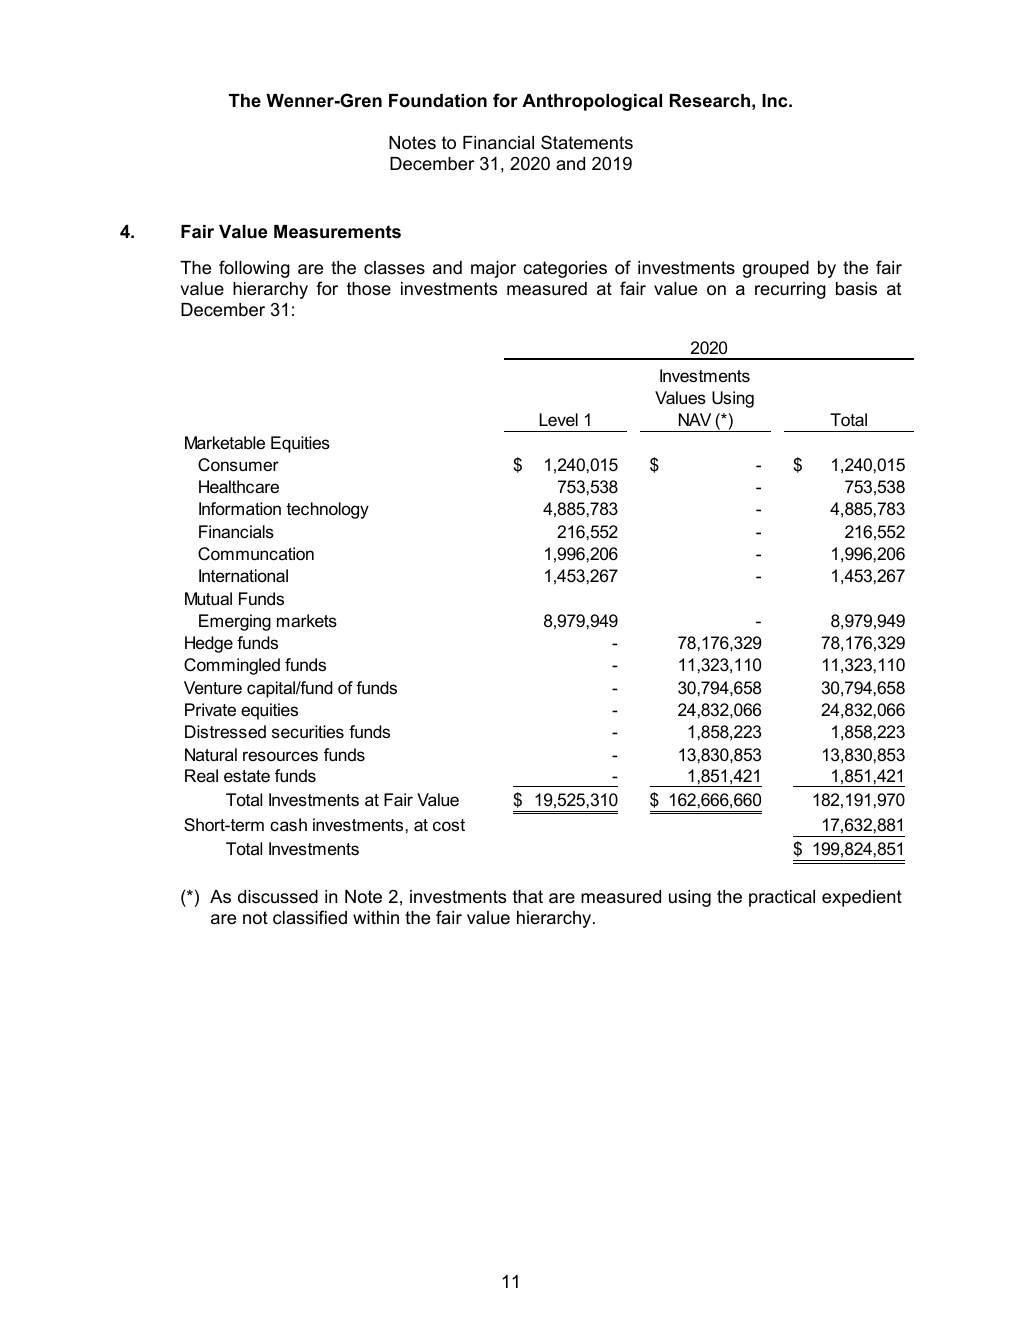 The height and width of the screenshot is (1323, 1022). Describe the element at coordinates (592, 102) in the screenshot. I see `Anthropological` at that location.
